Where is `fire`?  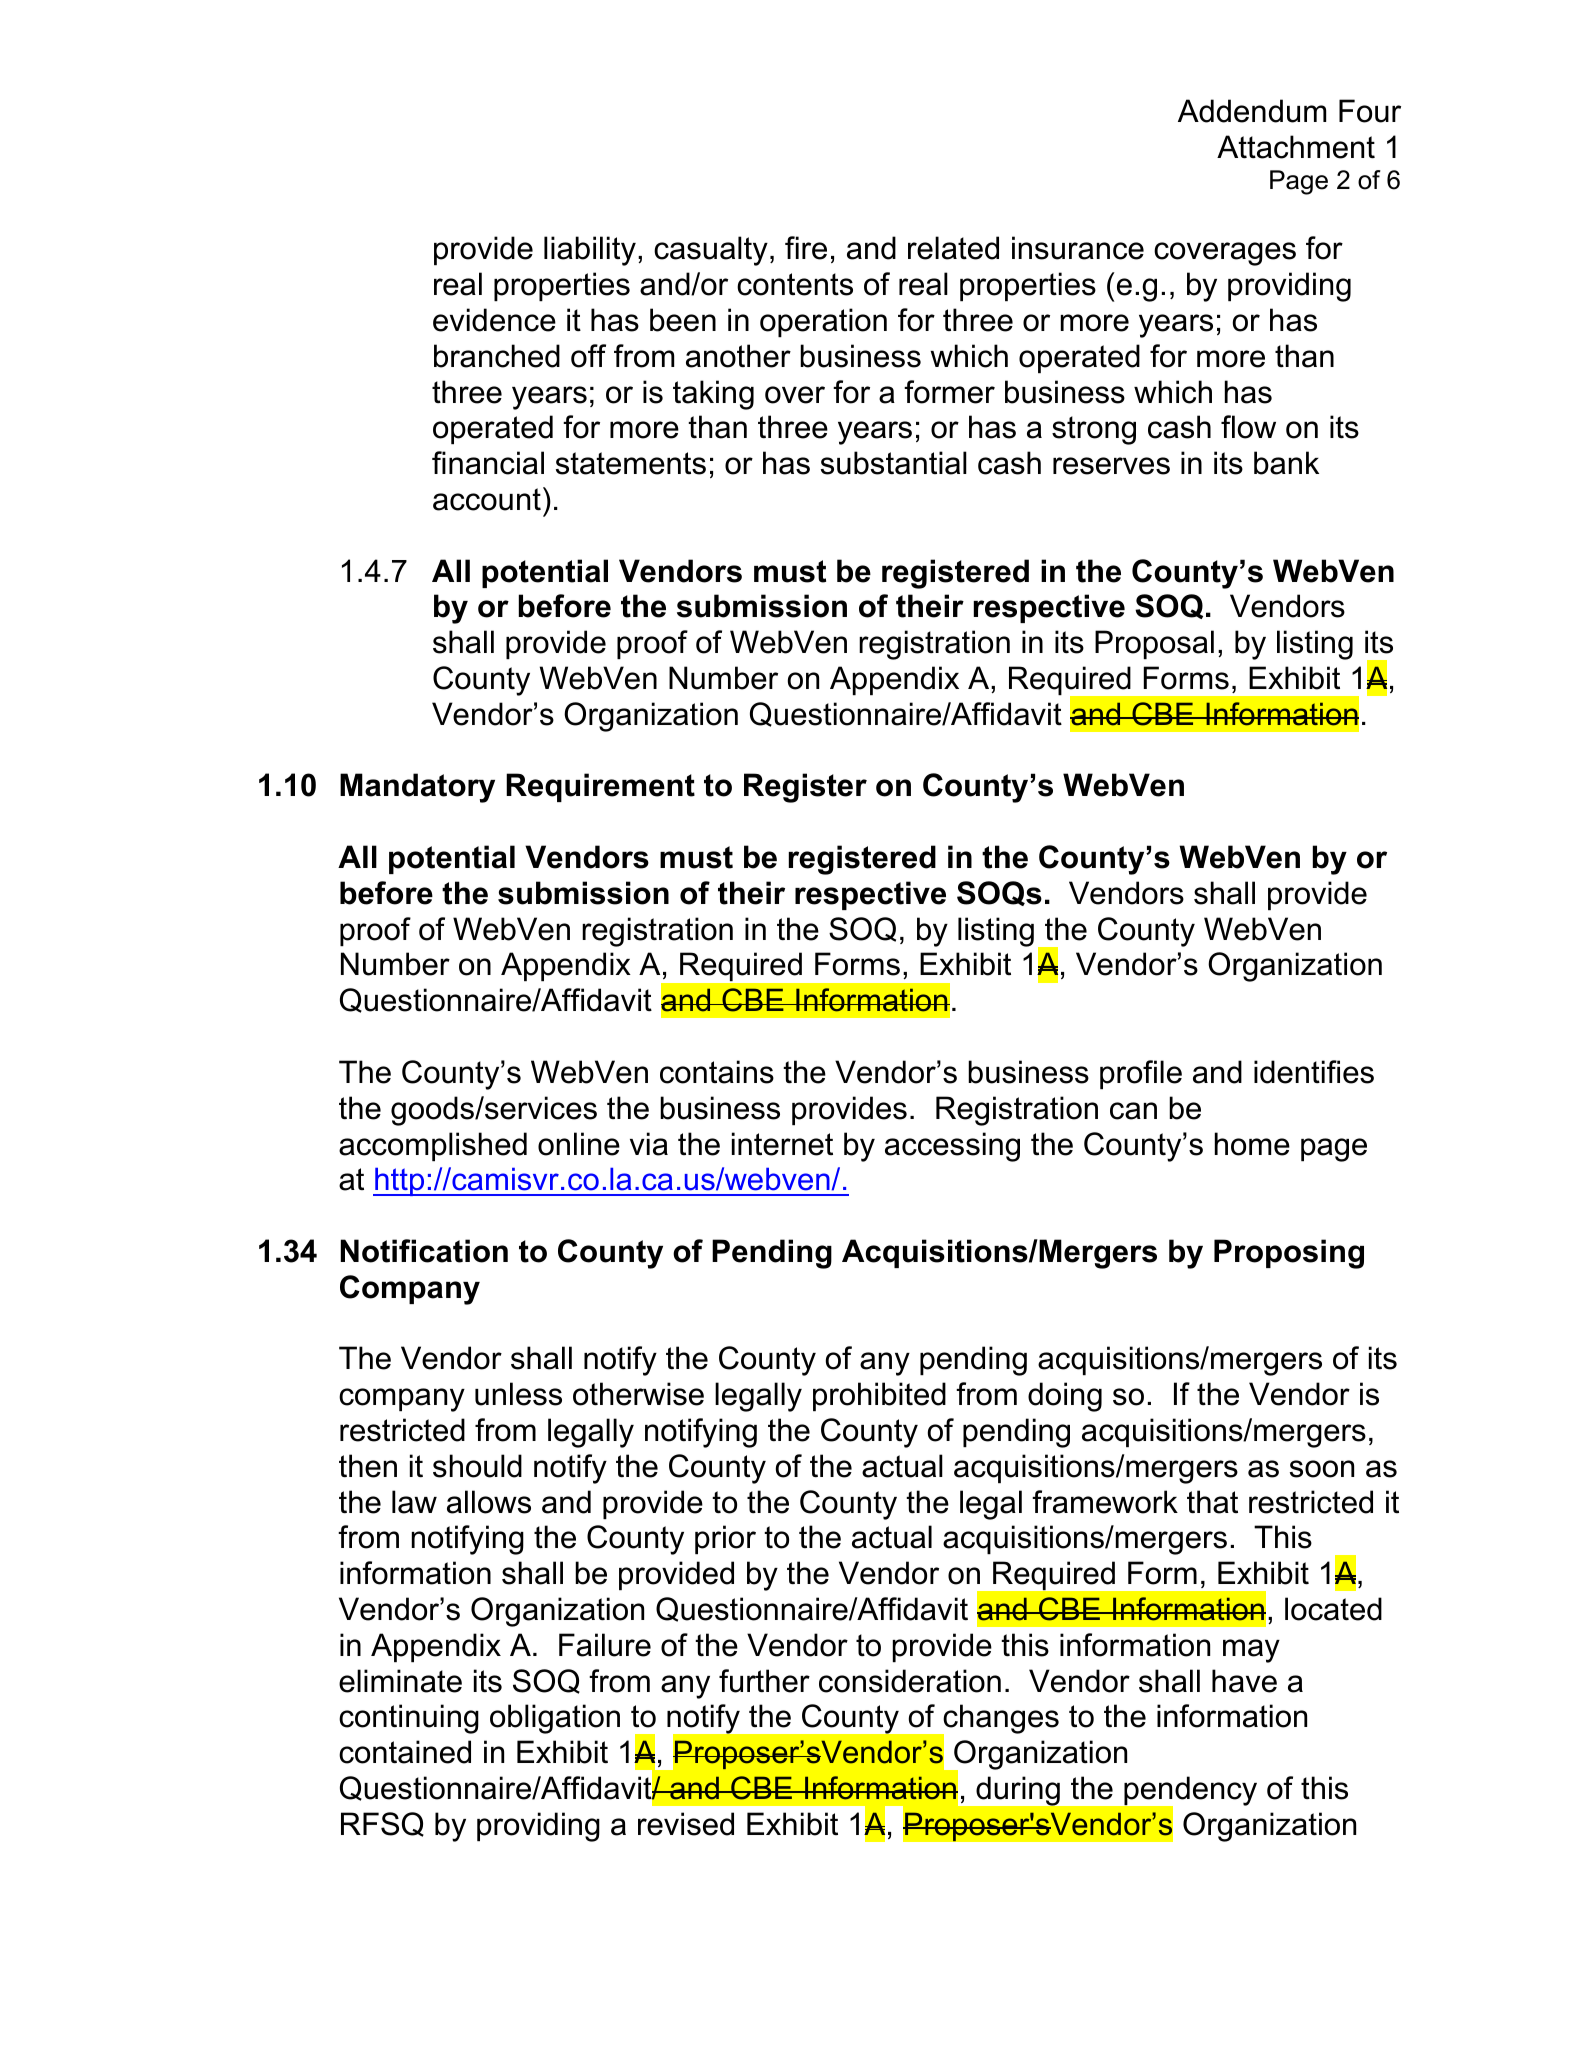
fire is located at coordinates (806, 248).
